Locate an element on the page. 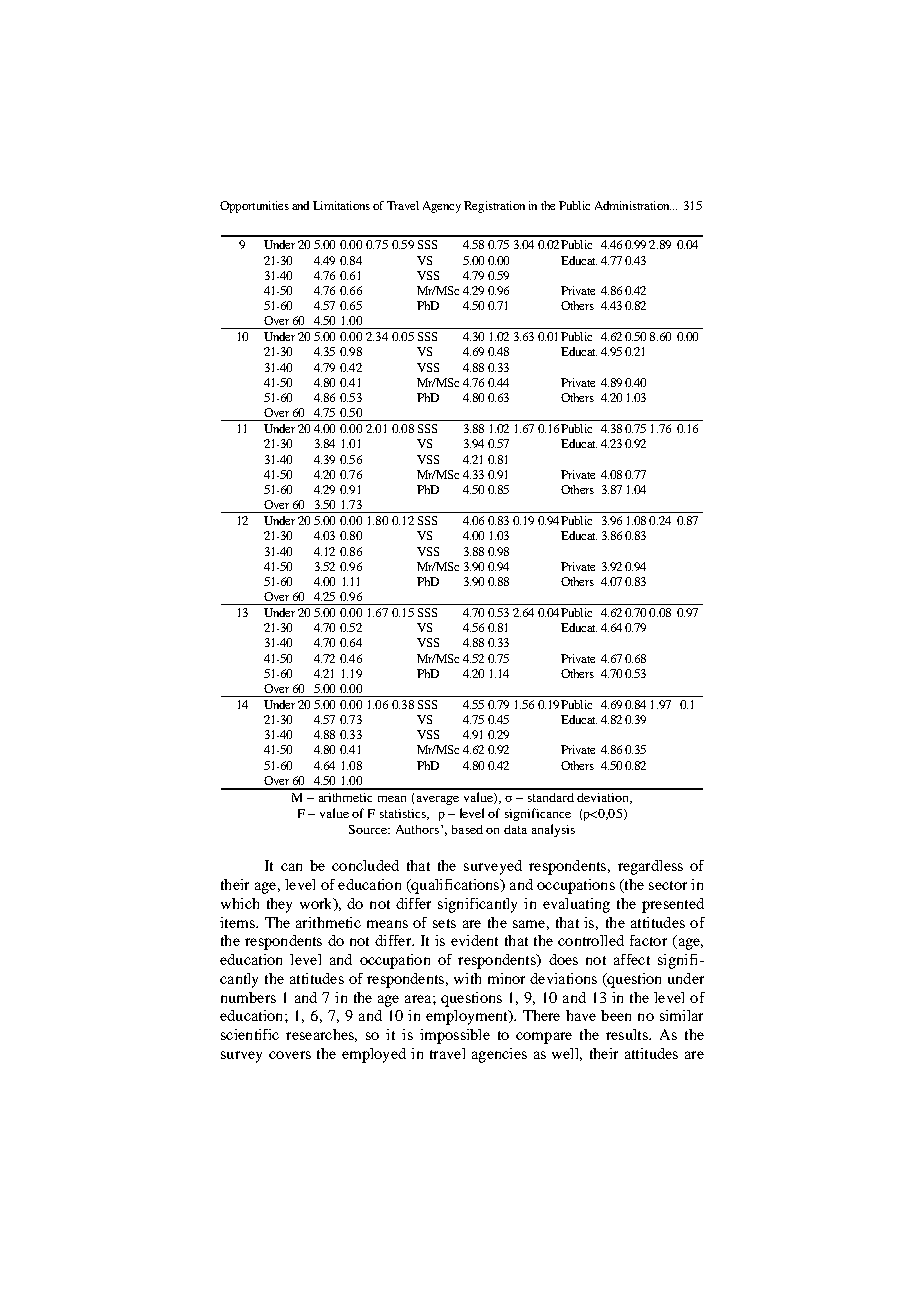  Opportunities is located at coordinates (254, 207).
